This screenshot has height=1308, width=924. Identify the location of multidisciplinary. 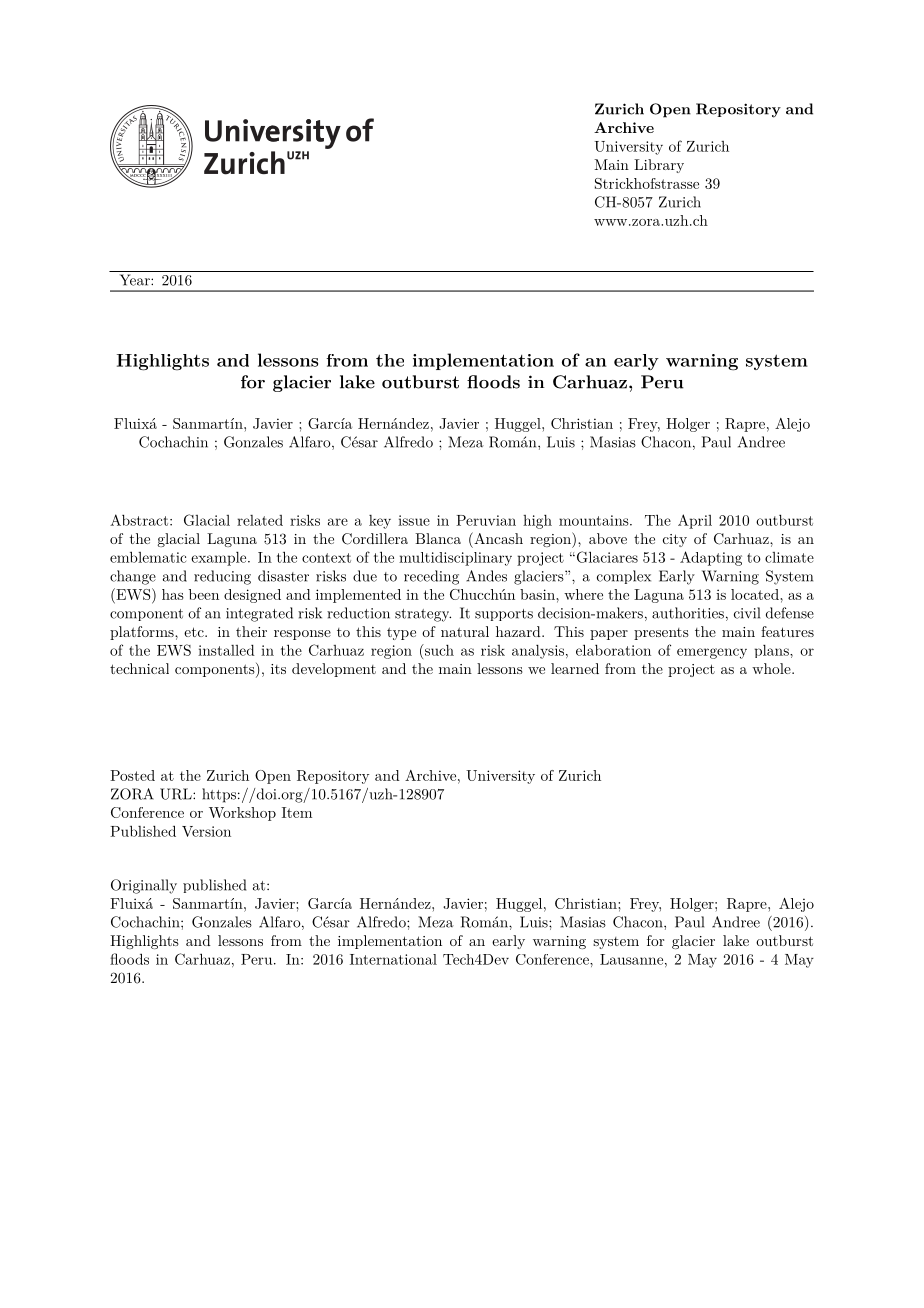
(455, 559).
